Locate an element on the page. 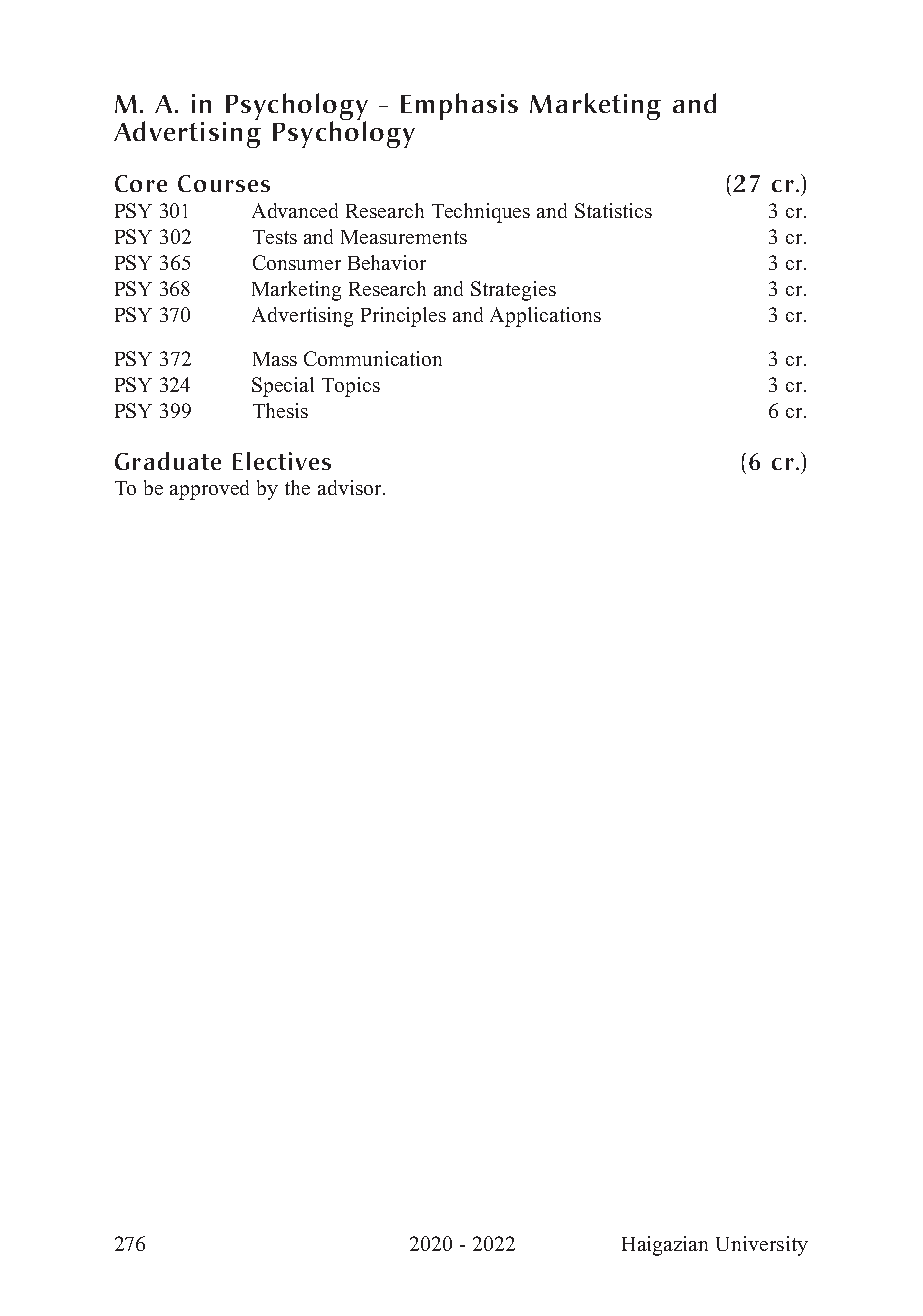 Image resolution: width=923 pixels, height=1316 pixels. approved is located at coordinates (209, 490).
